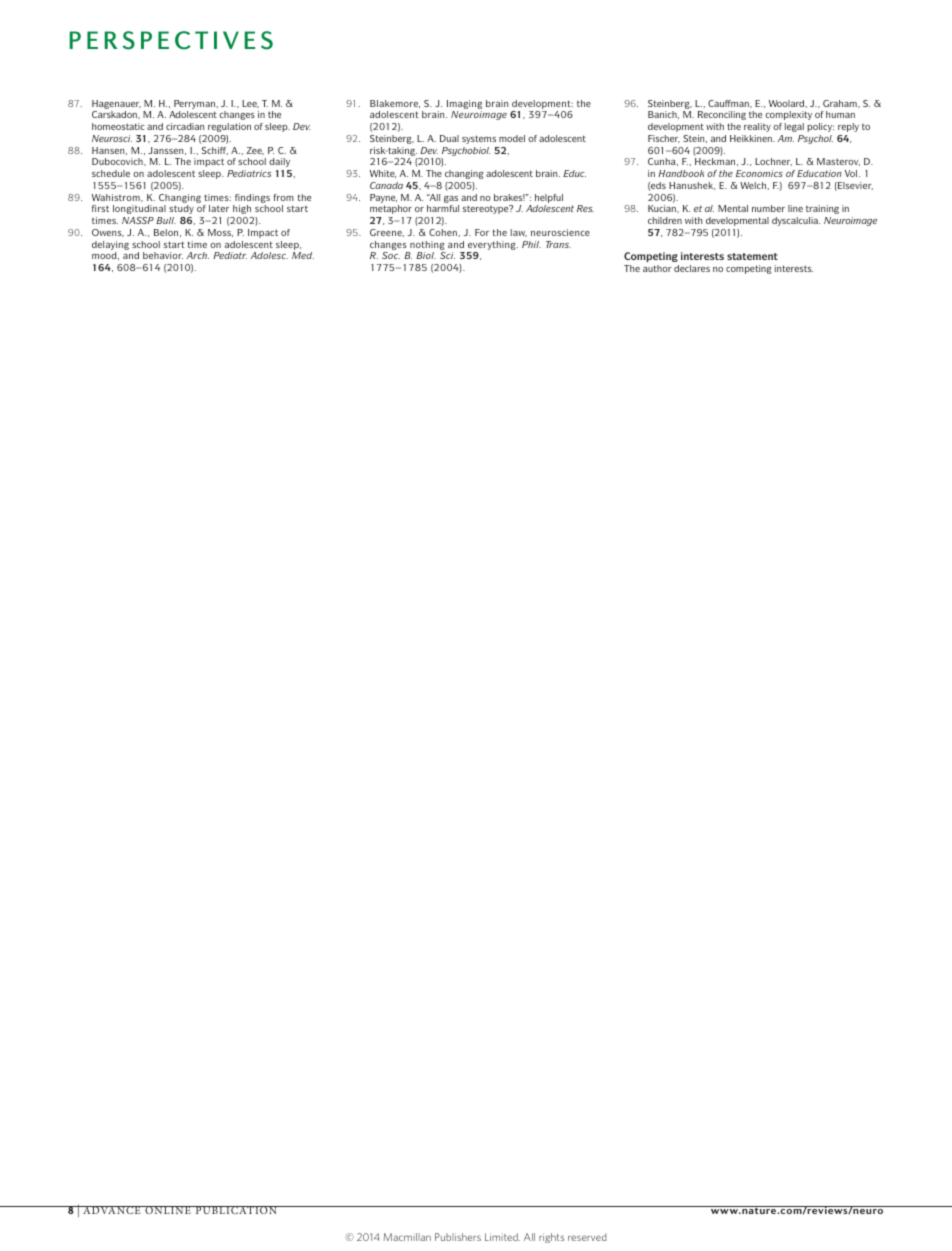  Describe the element at coordinates (464, 104) in the screenshot. I see `Imaging` at that location.
